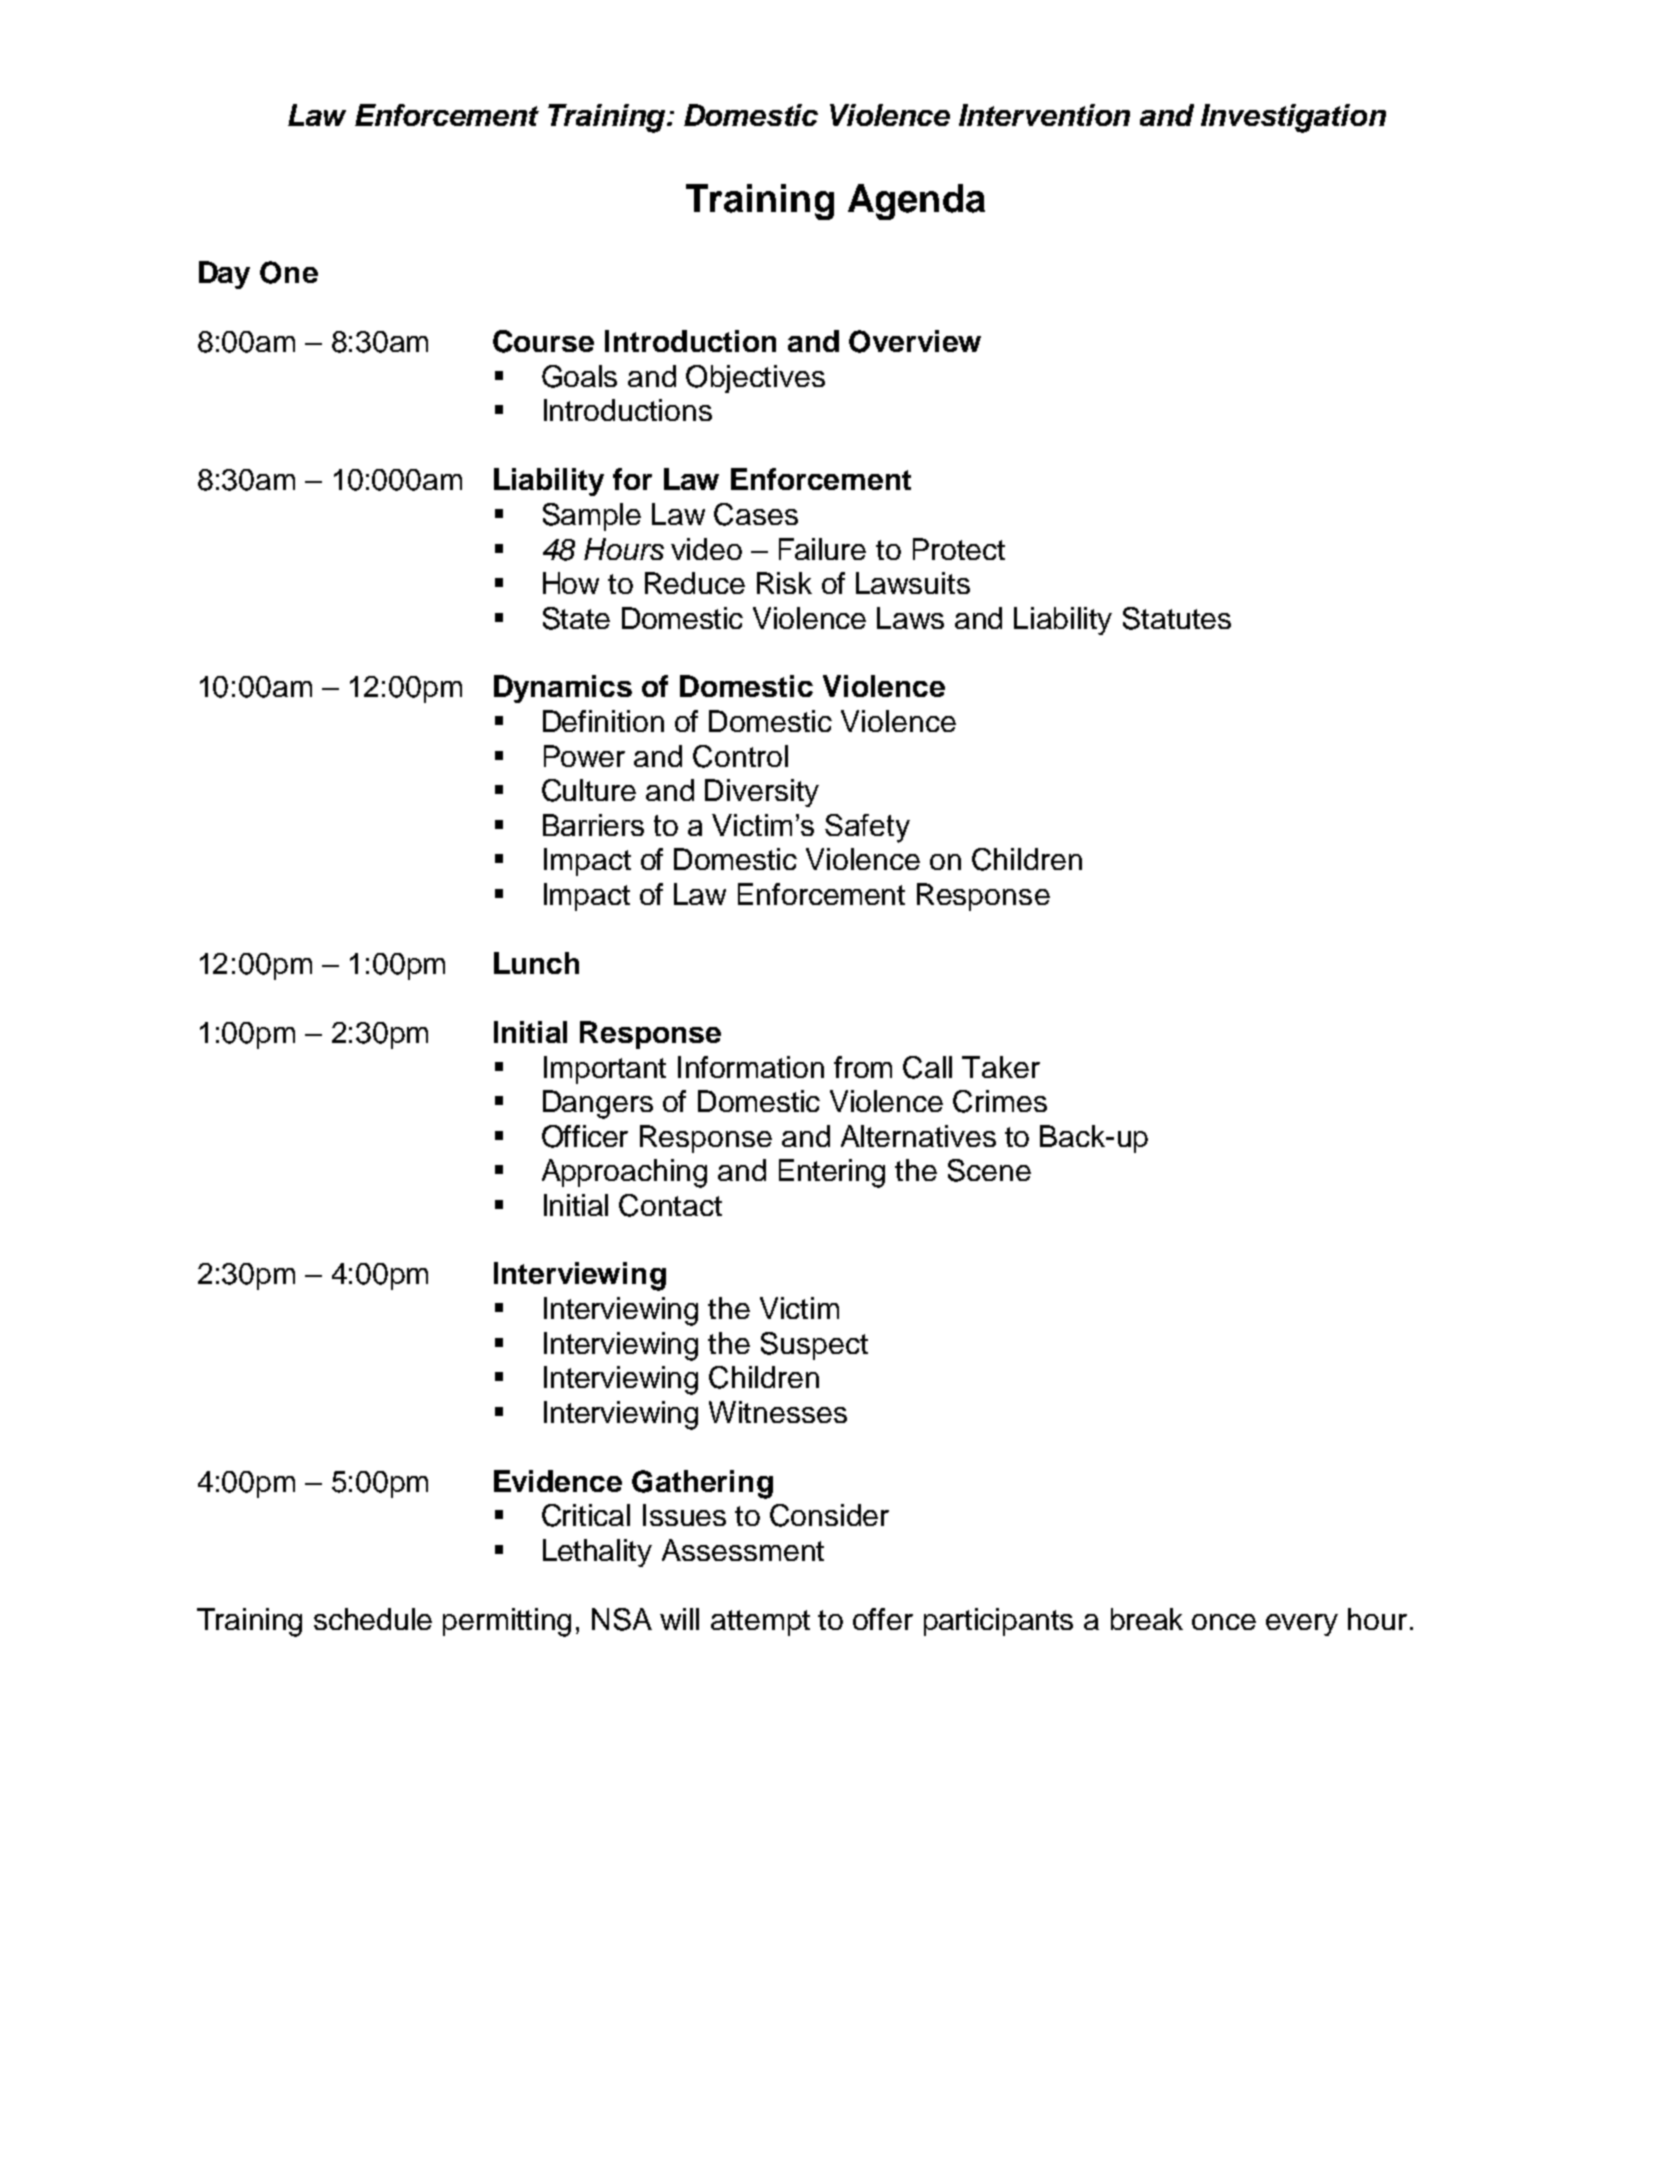  Describe the element at coordinates (743, 1550) in the document. I see `Assessment` at that location.
